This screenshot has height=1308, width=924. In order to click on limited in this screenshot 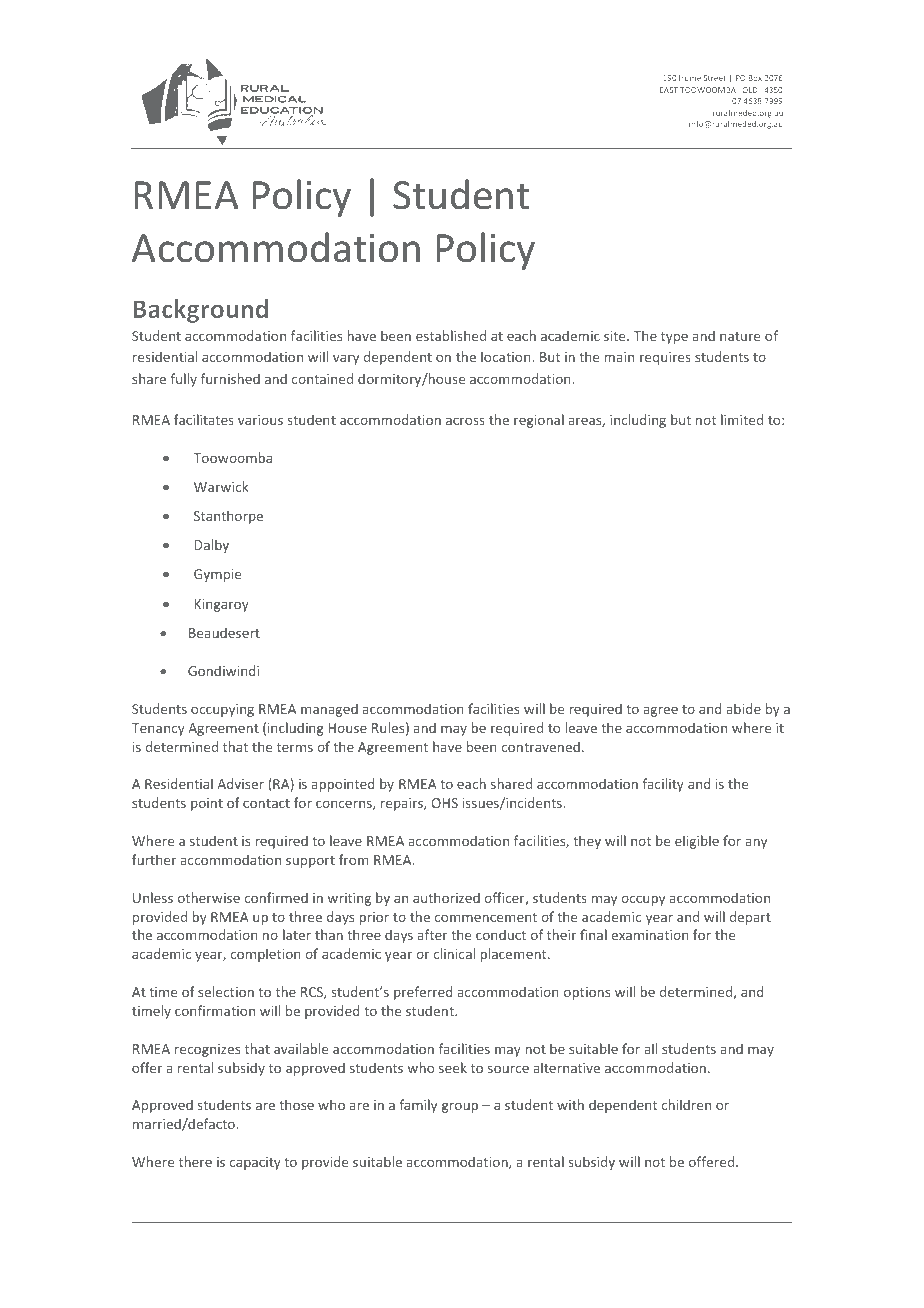, I will do `click(742, 419)`.
